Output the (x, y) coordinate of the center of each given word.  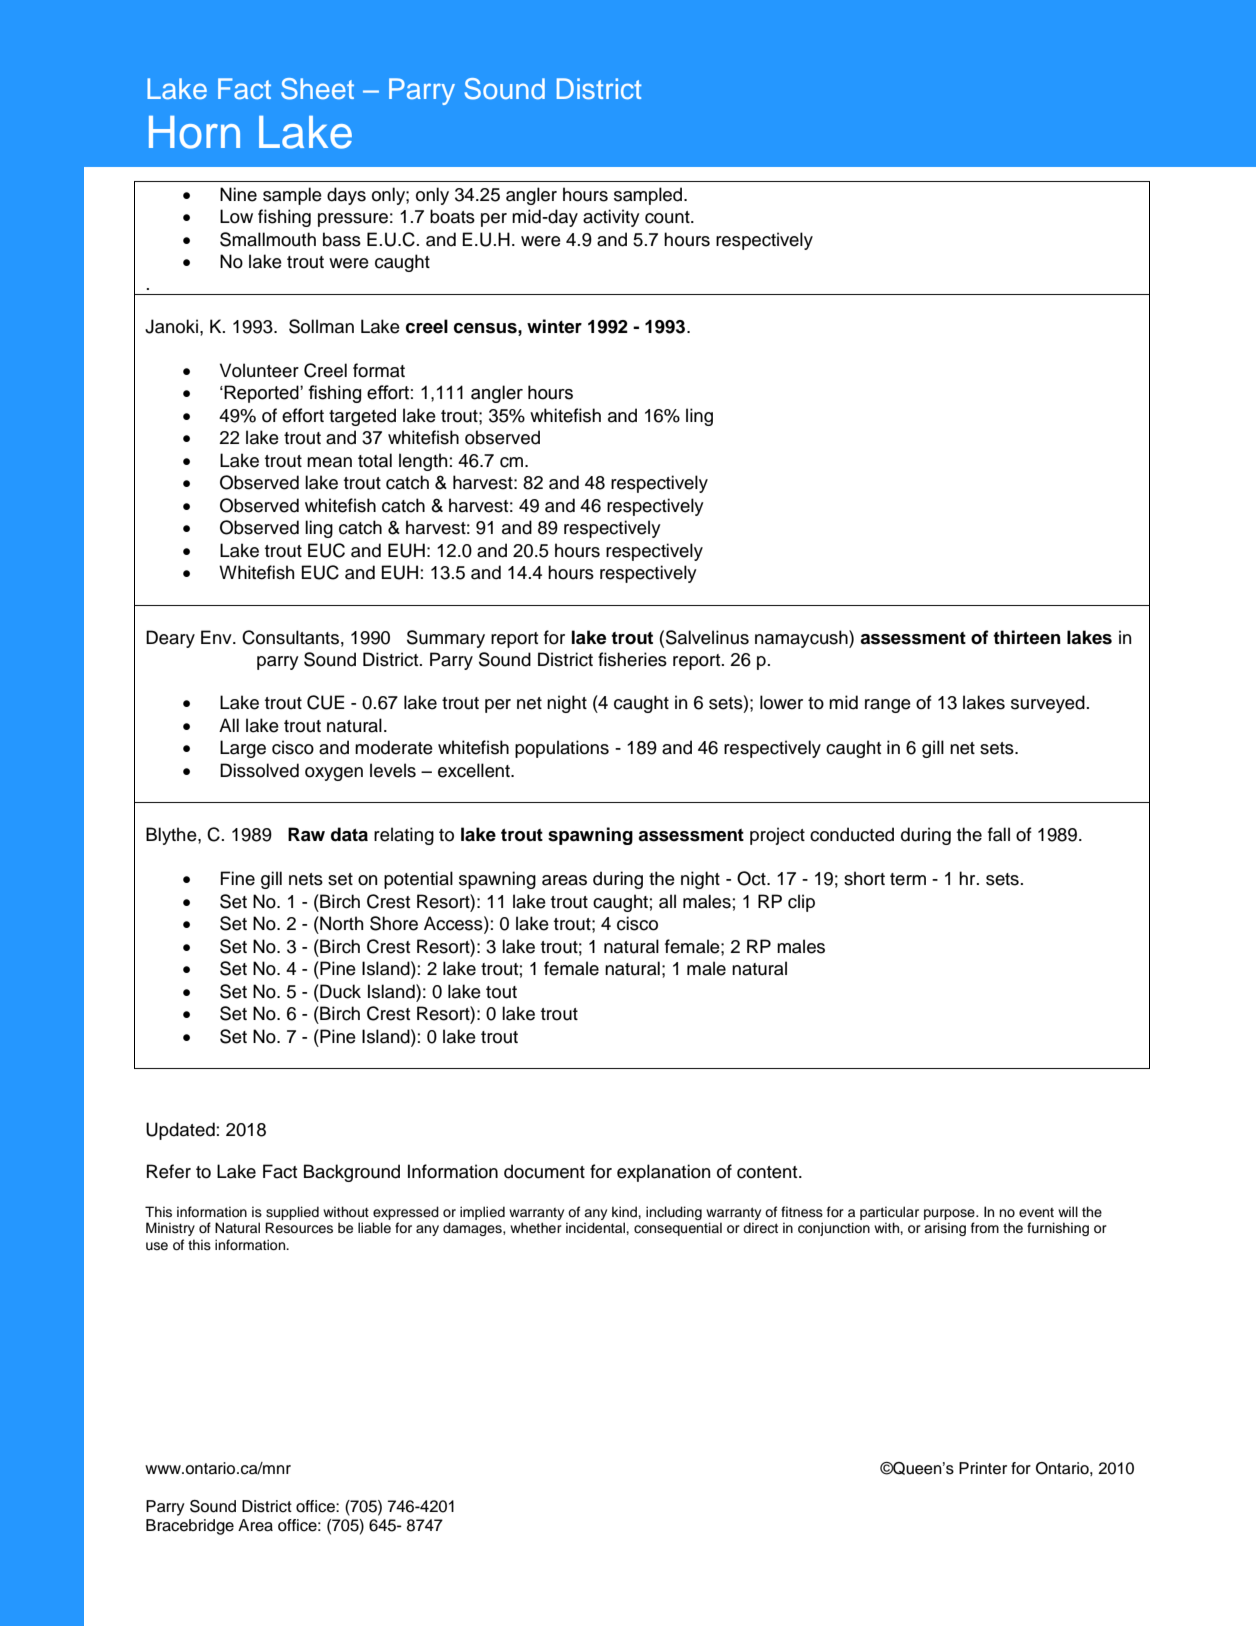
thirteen (1027, 637)
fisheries (632, 659)
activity (611, 218)
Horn (194, 132)
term (908, 879)
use (157, 1246)
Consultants (290, 637)
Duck (339, 991)
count (668, 217)
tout (501, 992)
